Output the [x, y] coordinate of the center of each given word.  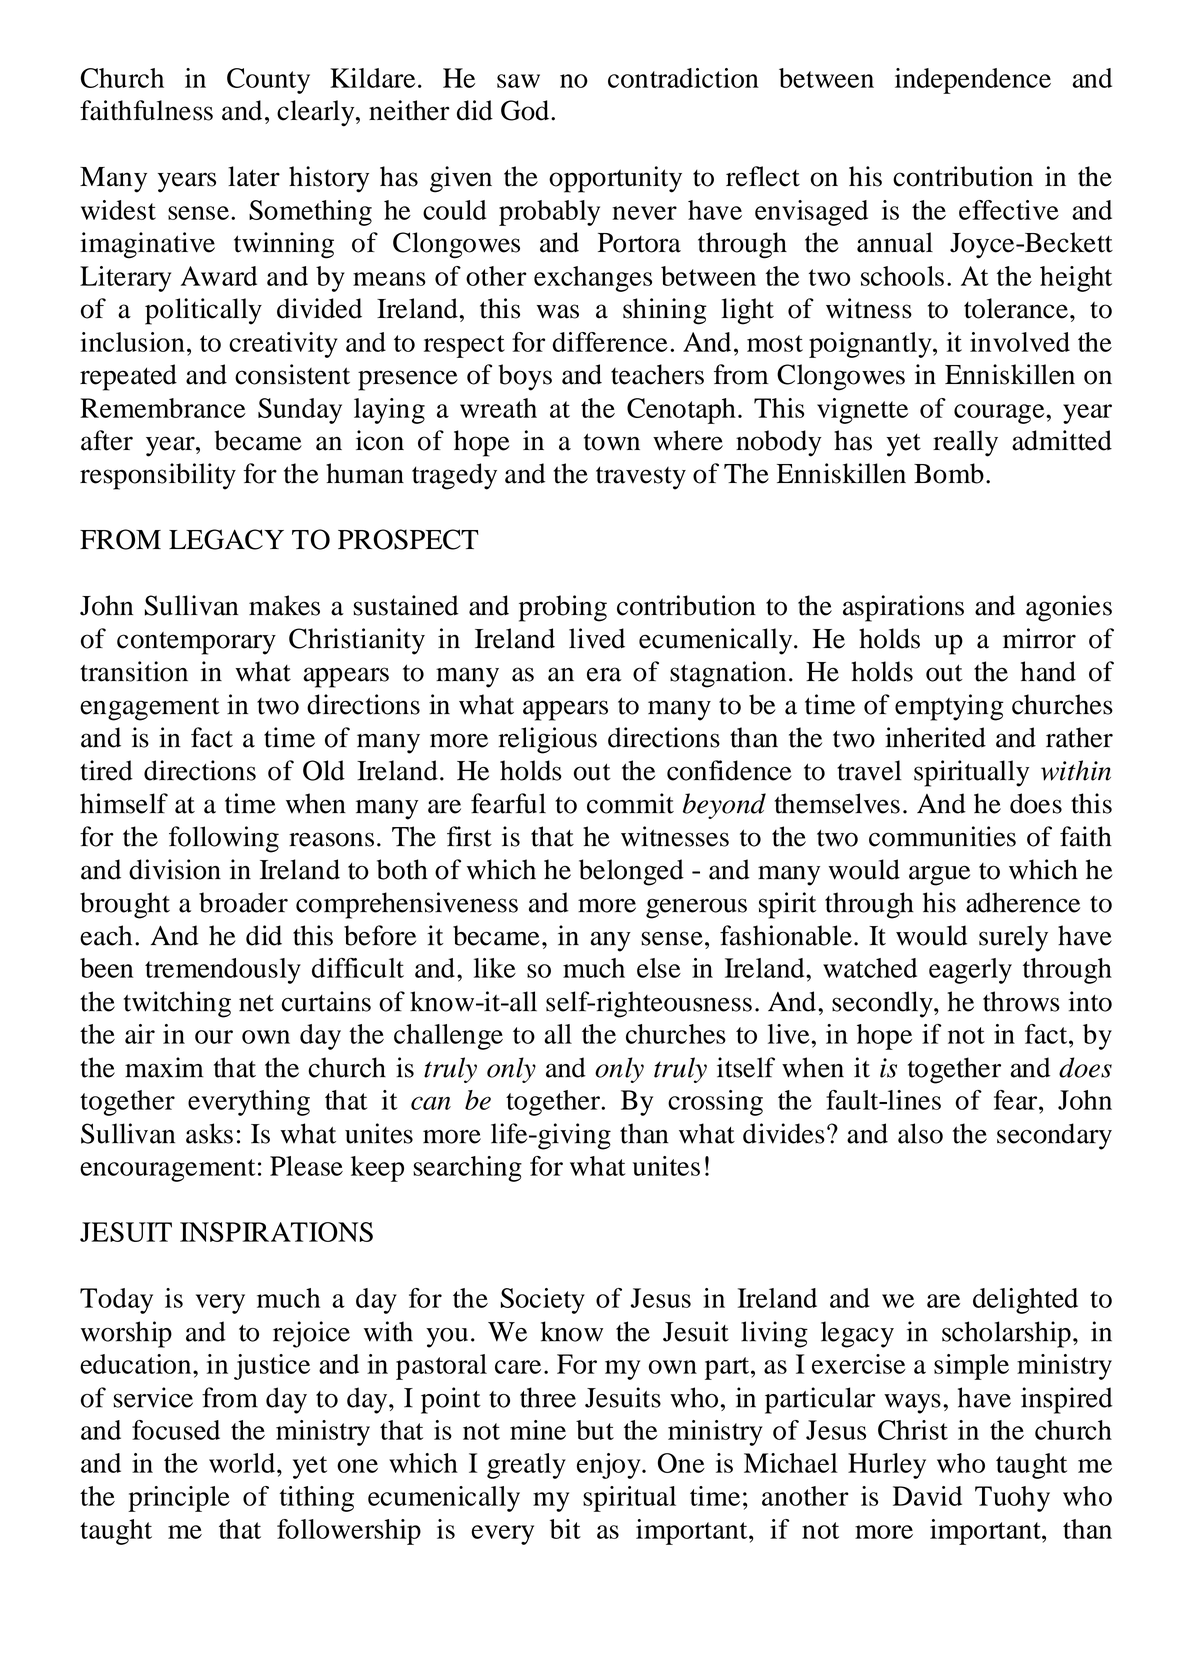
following [224, 839]
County [268, 81]
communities [942, 836]
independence [973, 81]
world [242, 1463]
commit [630, 803]
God [526, 110]
